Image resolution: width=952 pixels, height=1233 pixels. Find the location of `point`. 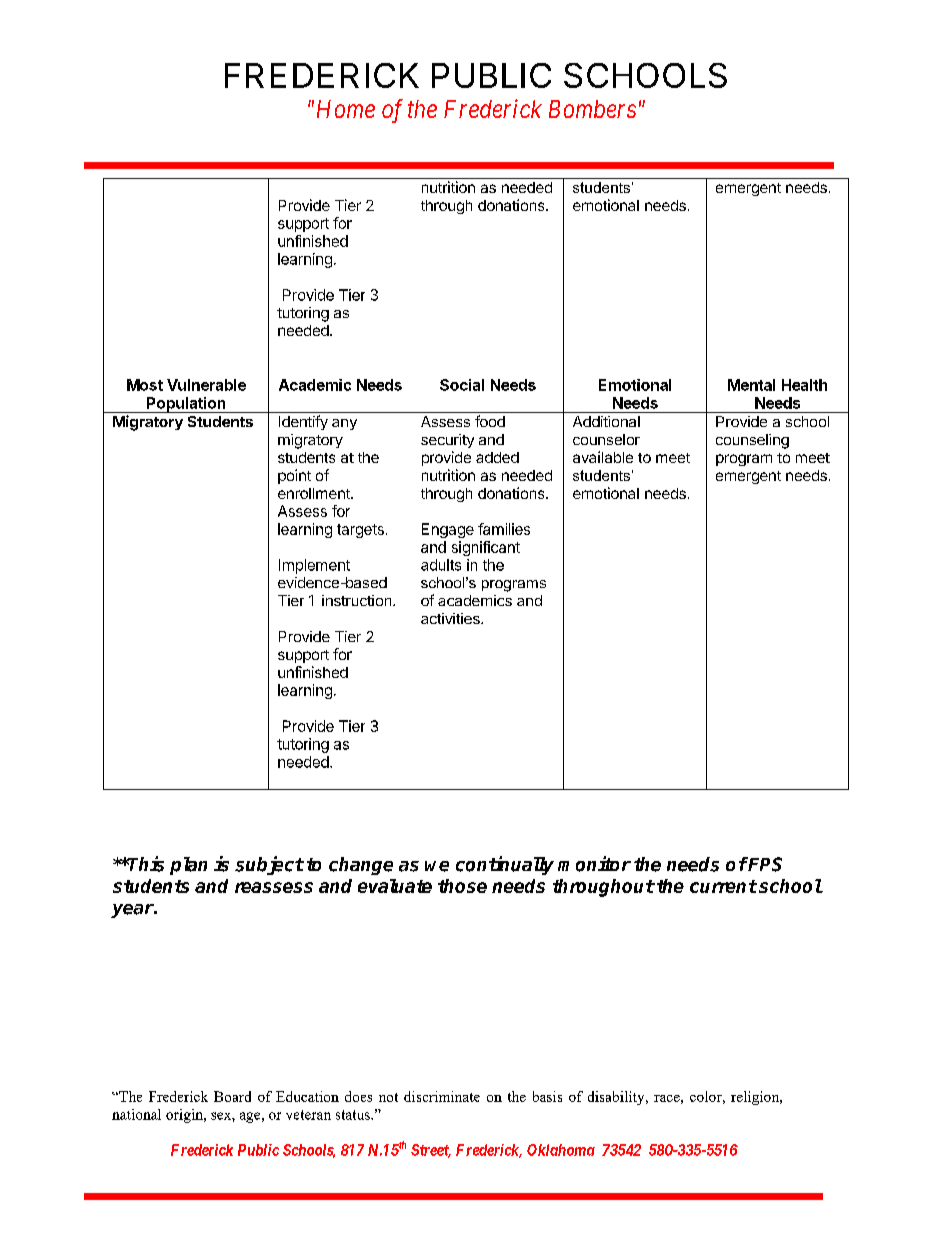

point is located at coordinates (294, 476).
